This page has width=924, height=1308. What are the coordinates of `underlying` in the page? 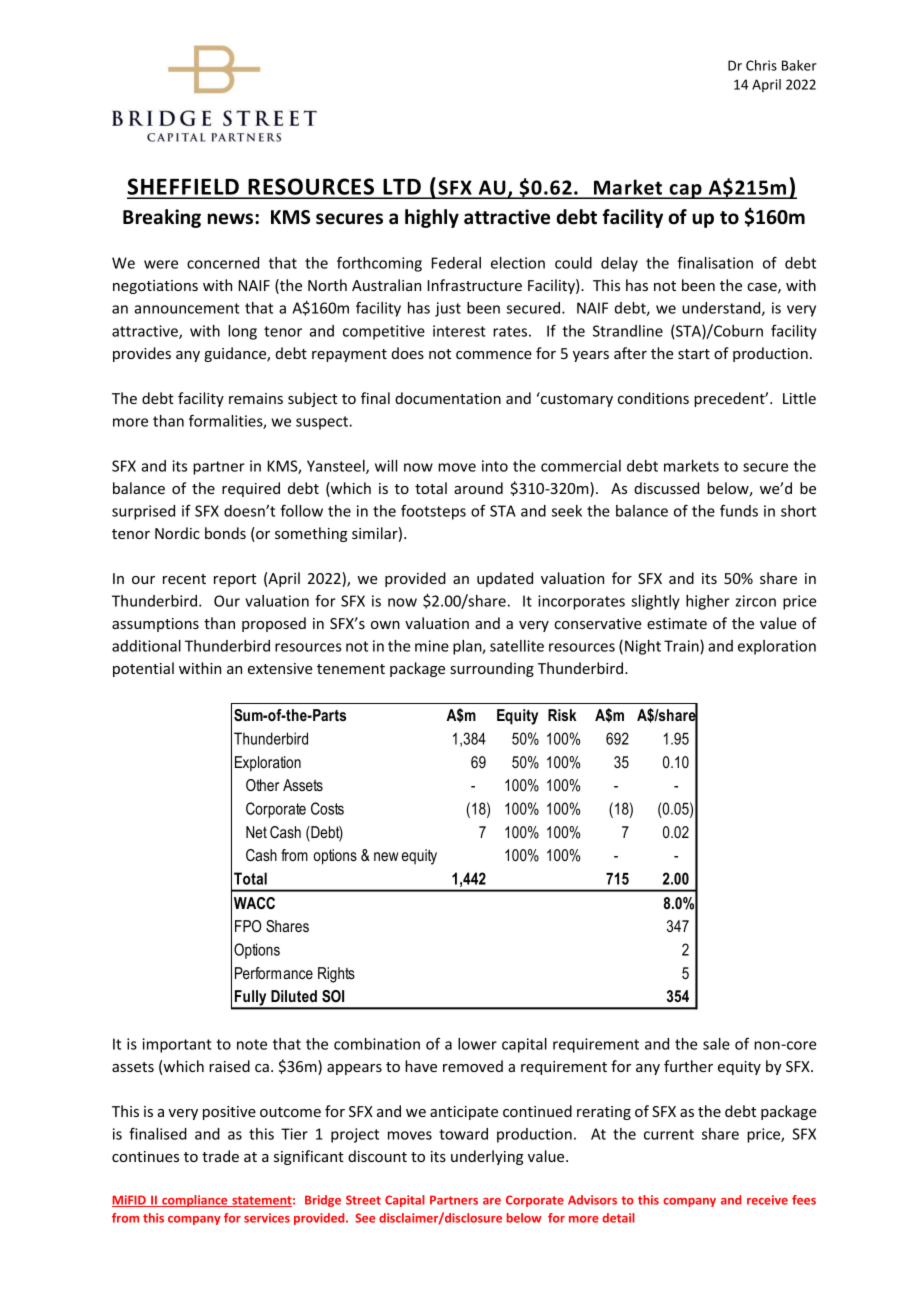 It's located at (487, 1157).
